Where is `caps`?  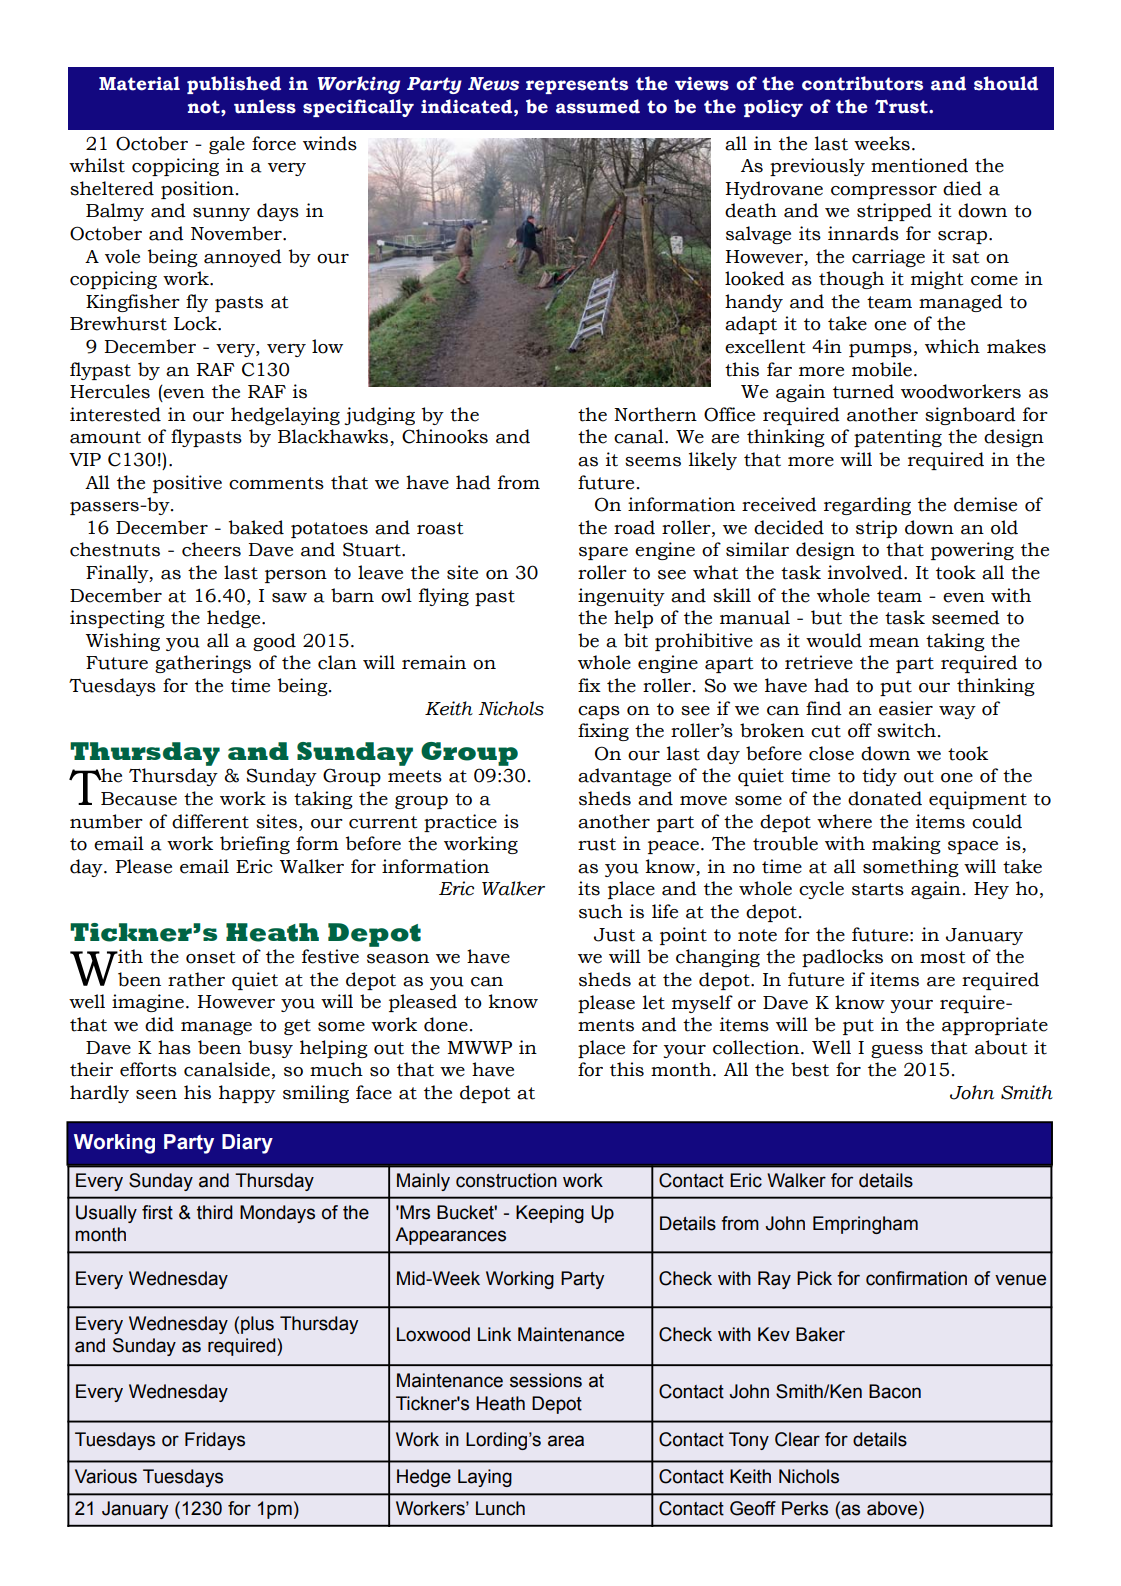 caps is located at coordinates (599, 712).
